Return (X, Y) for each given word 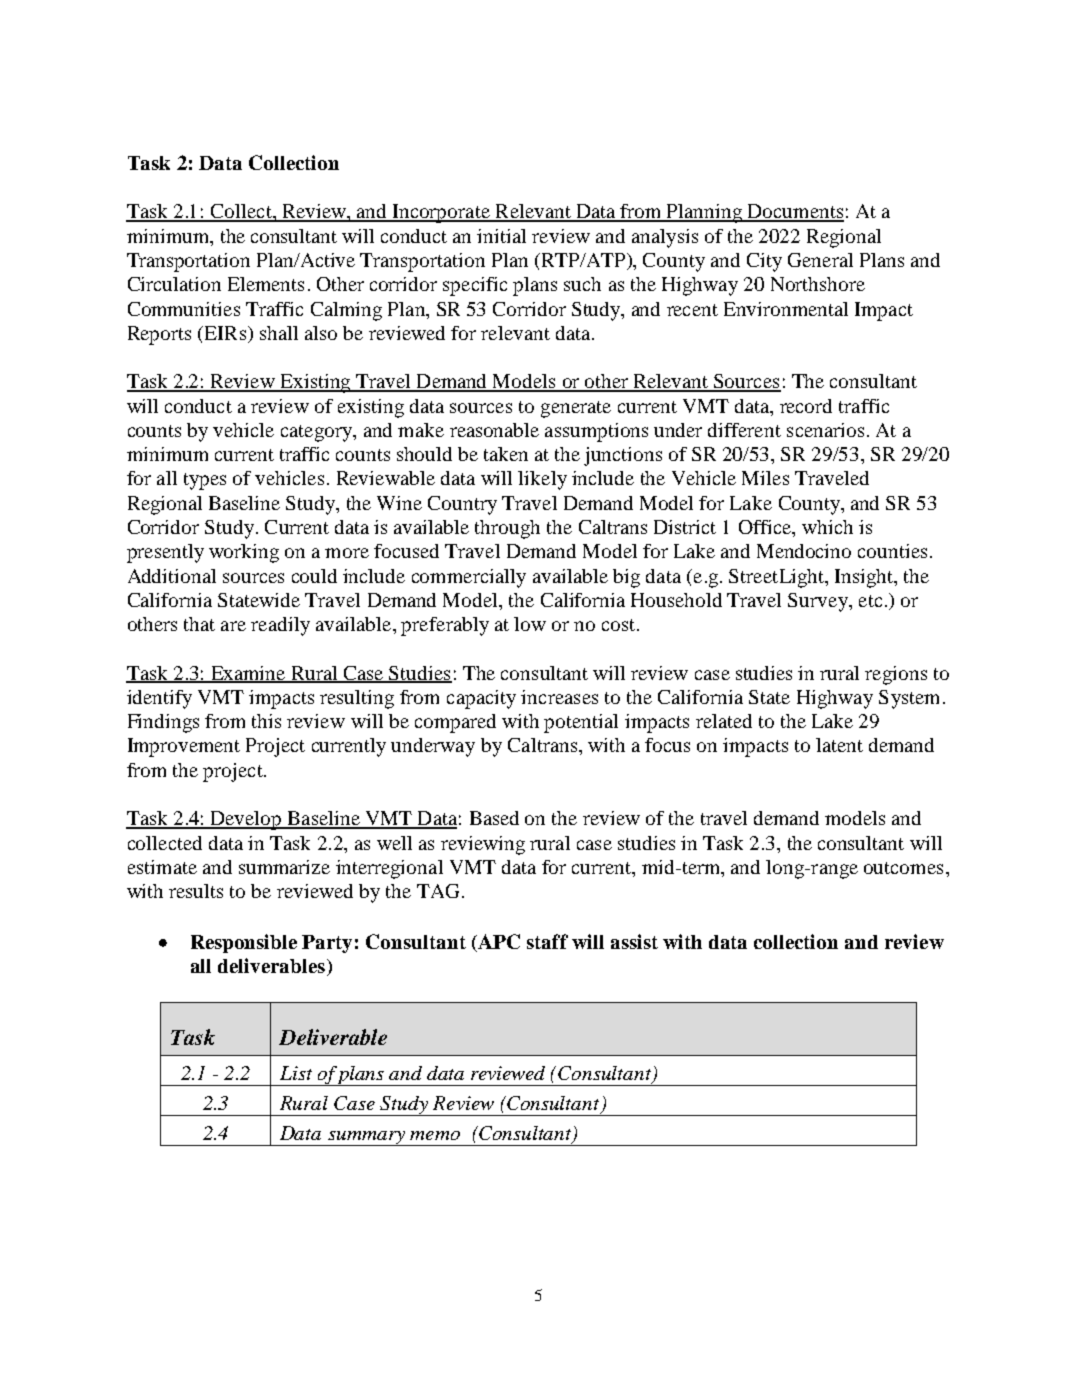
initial (501, 236)
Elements (266, 284)
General (820, 260)
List (296, 1073)
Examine (248, 674)
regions (896, 675)
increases (559, 697)
